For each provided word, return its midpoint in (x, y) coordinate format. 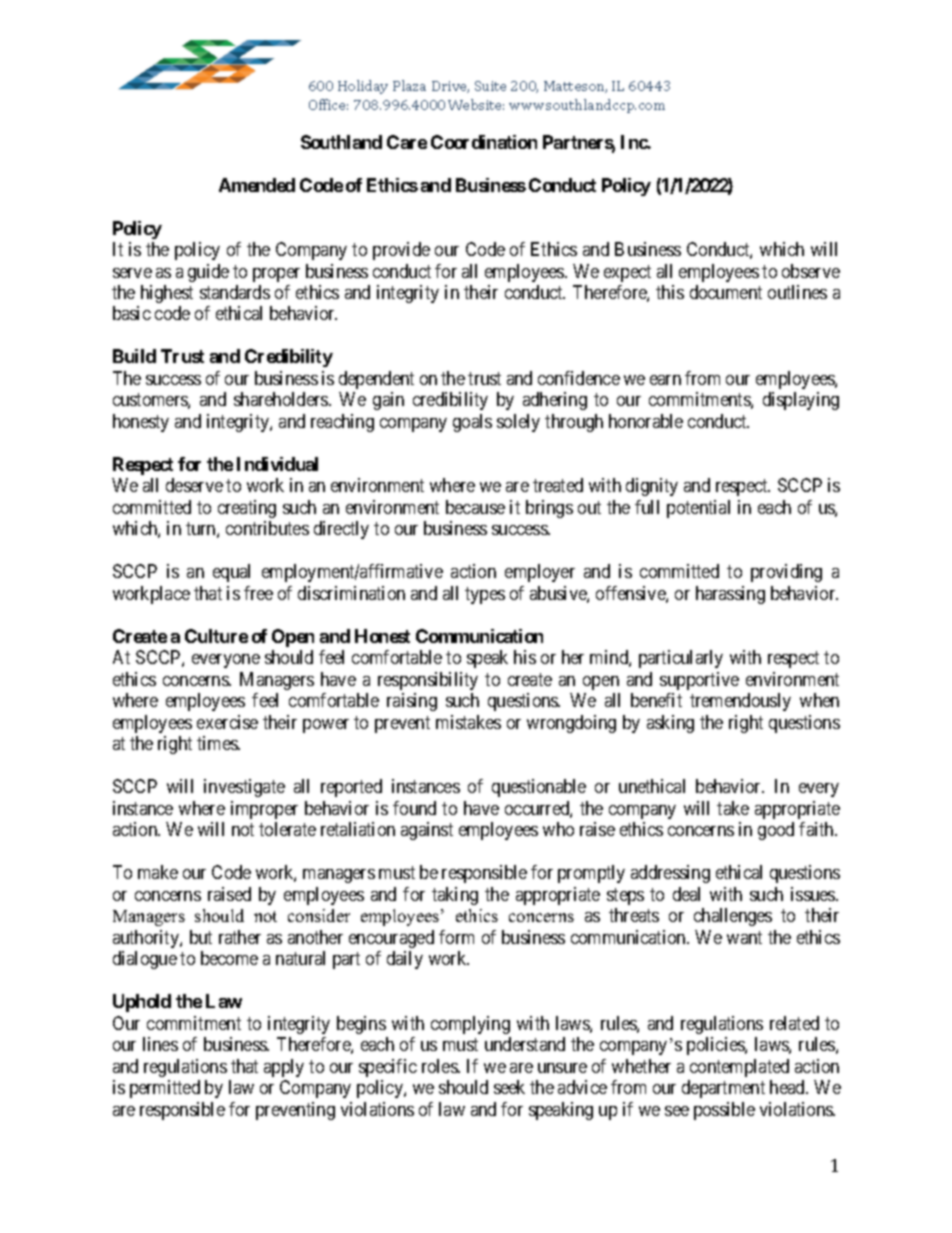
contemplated (739, 1068)
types (485, 595)
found (414, 808)
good (776, 831)
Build (134, 356)
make (158, 872)
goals (472, 423)
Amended (257, 185)
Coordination (484, 142)
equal (231, 573)
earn (665, 380)
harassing (730, 595)
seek (509, 1087)
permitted (165, 1089)
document (726, 292)
